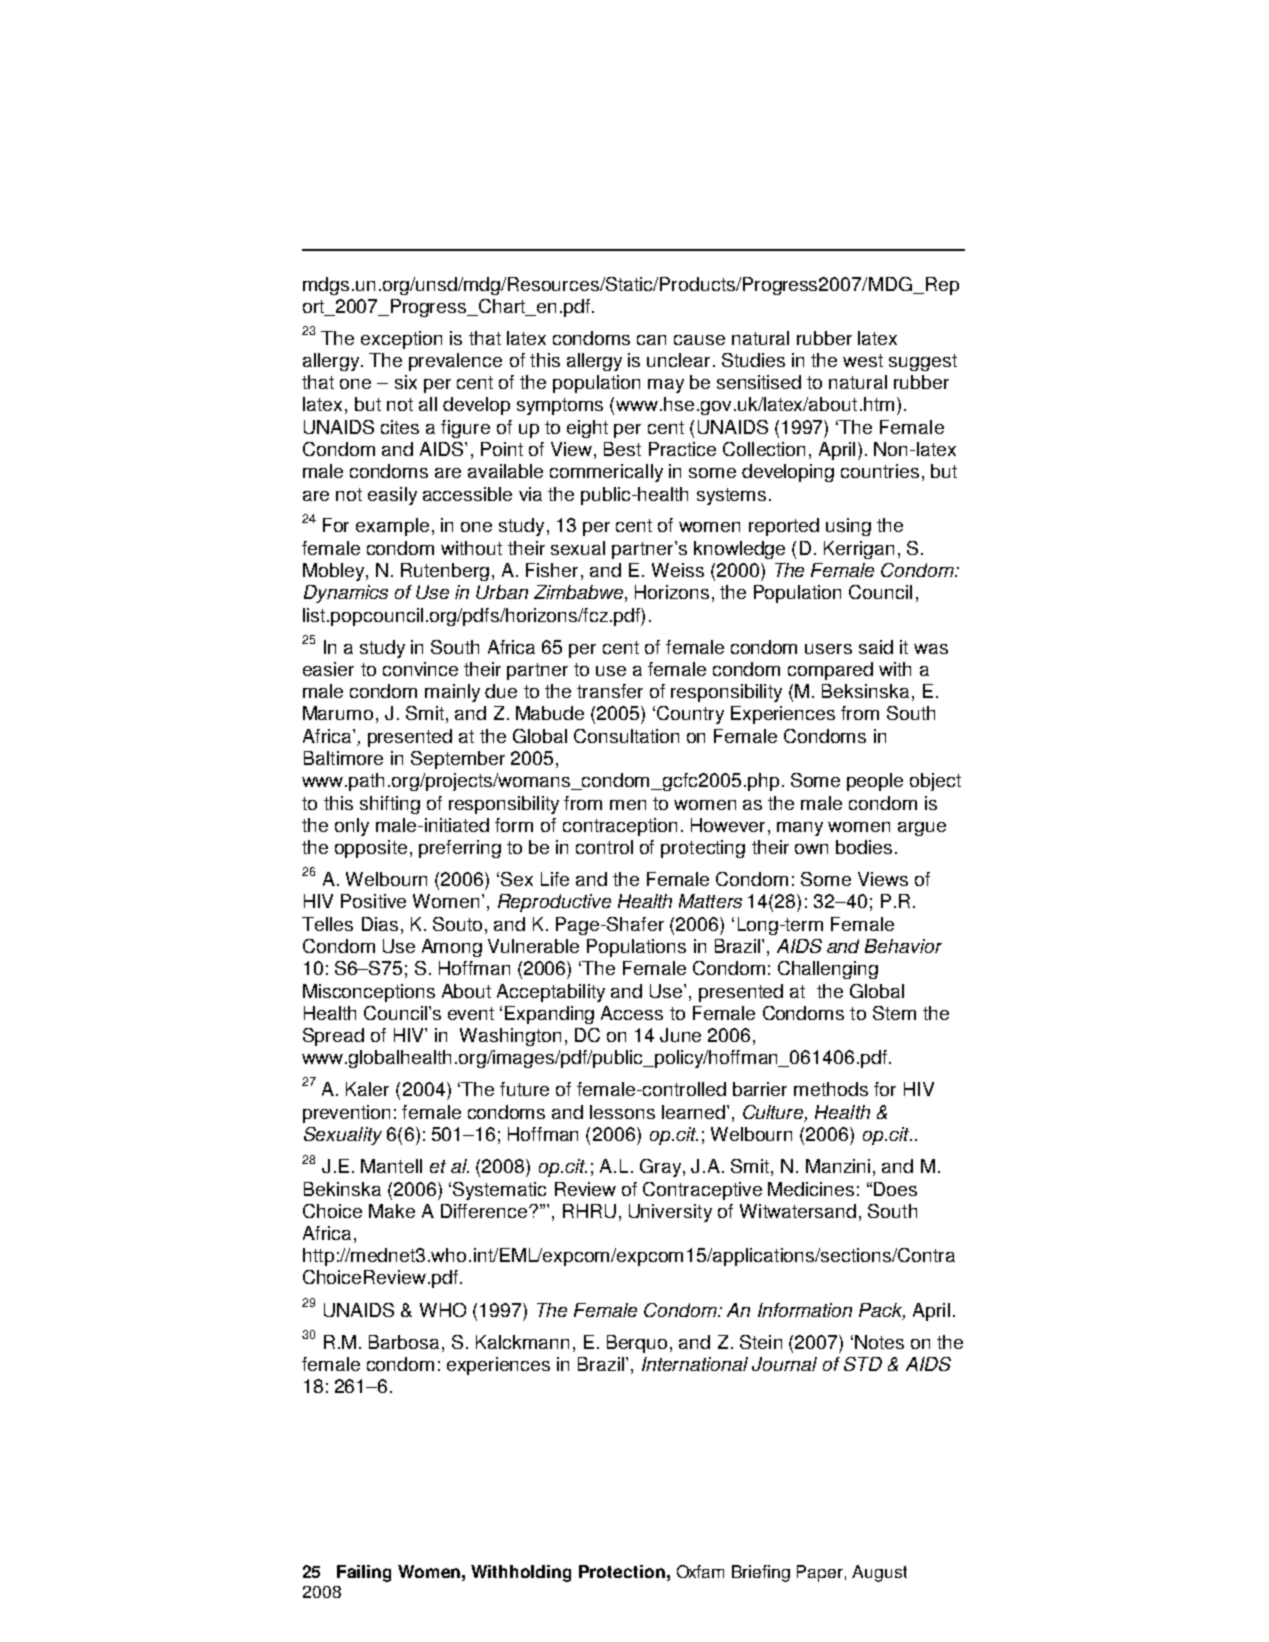  I want to click on Failing, so click(364, 1573).
